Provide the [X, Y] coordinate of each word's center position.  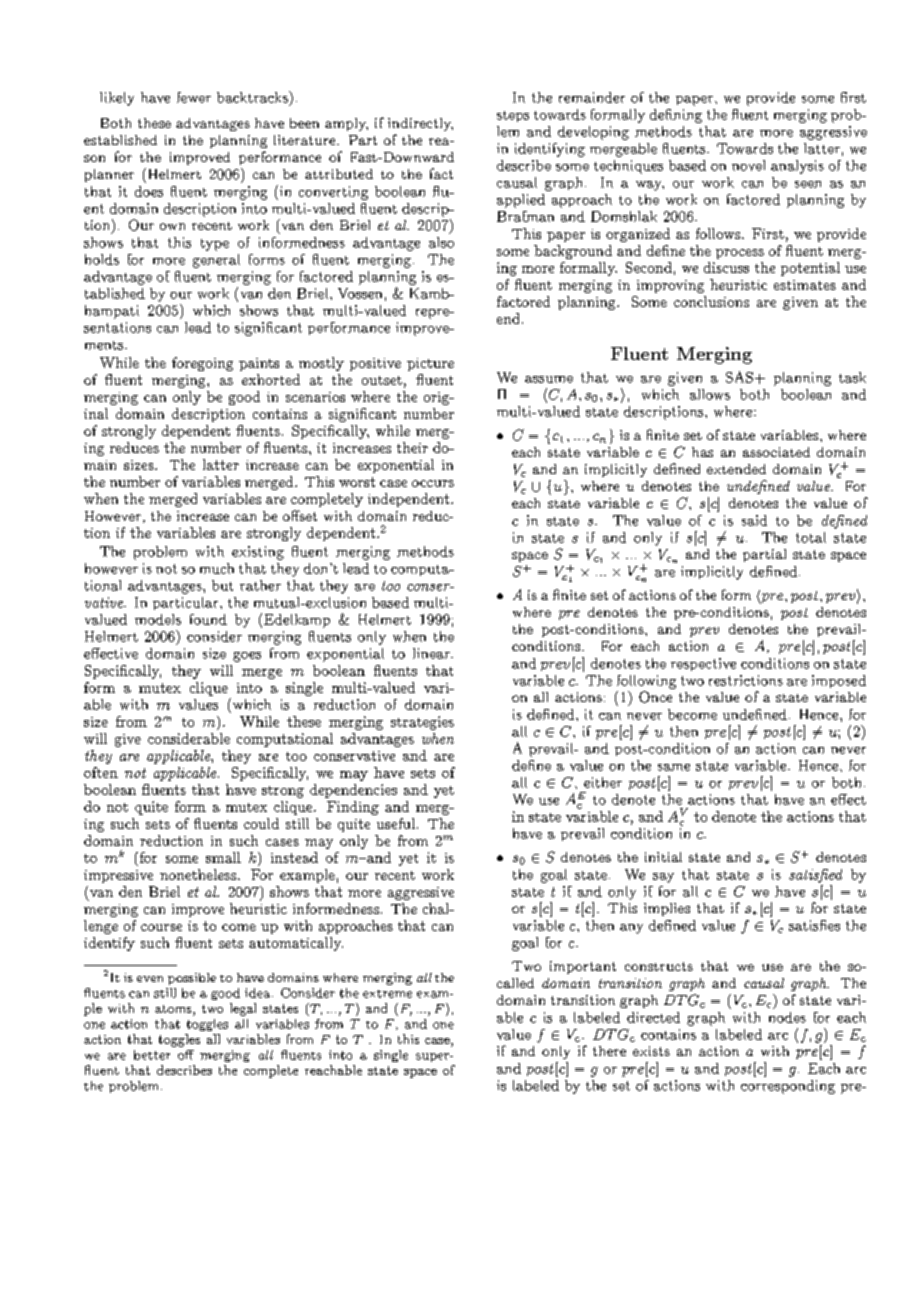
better [152, 1055]
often [101, 772]
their [412, 447]
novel [748, 165]
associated [776, 452]
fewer [194, 97]
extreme [387, 994]
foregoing [202, 364]
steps [513, 116]
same [674, 767]
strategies [422, 723]
